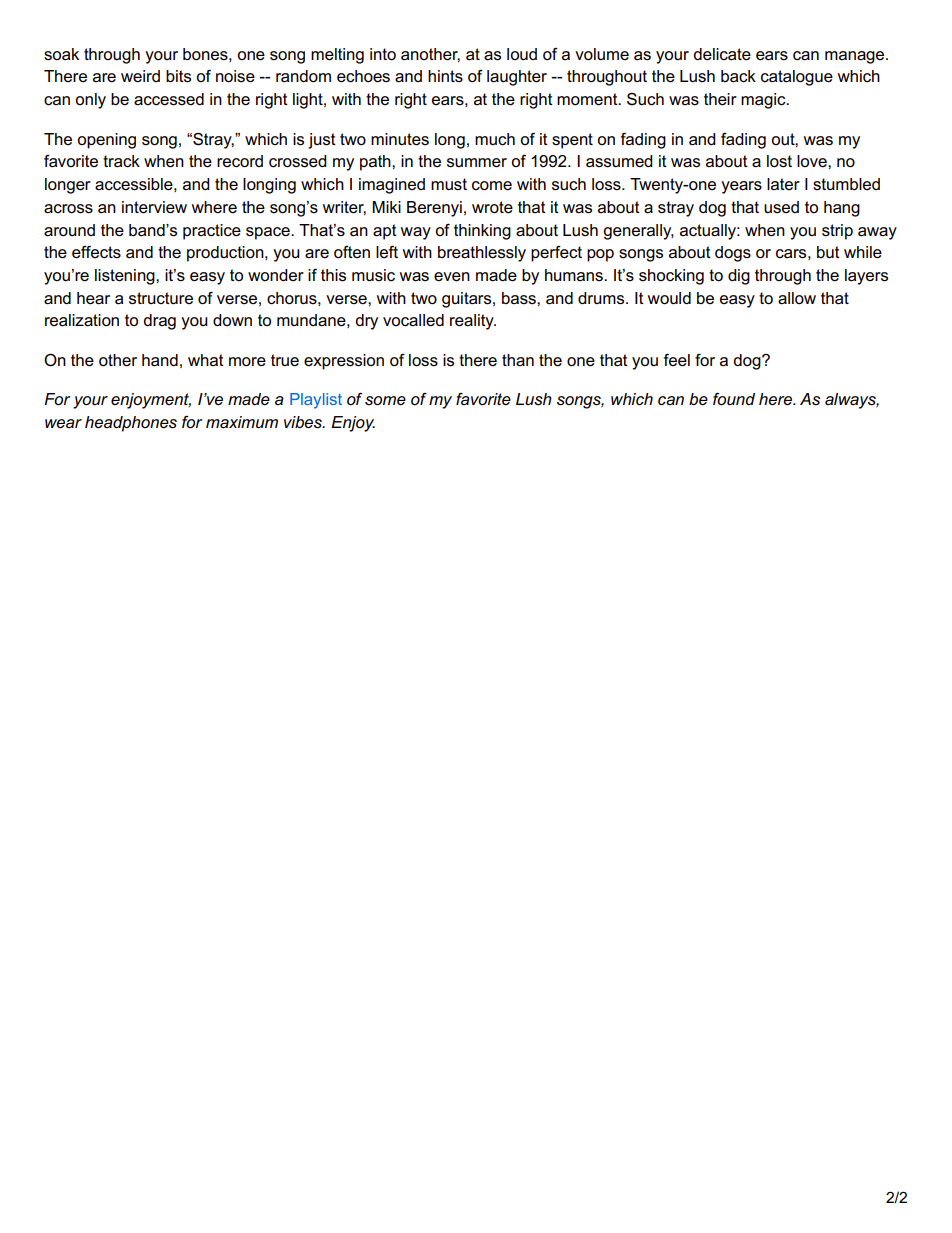 This page has height=1233, width=952. What do you see at coordinates (445, 76) in the page?
I see `hints` at bounding box center [445, 76].
